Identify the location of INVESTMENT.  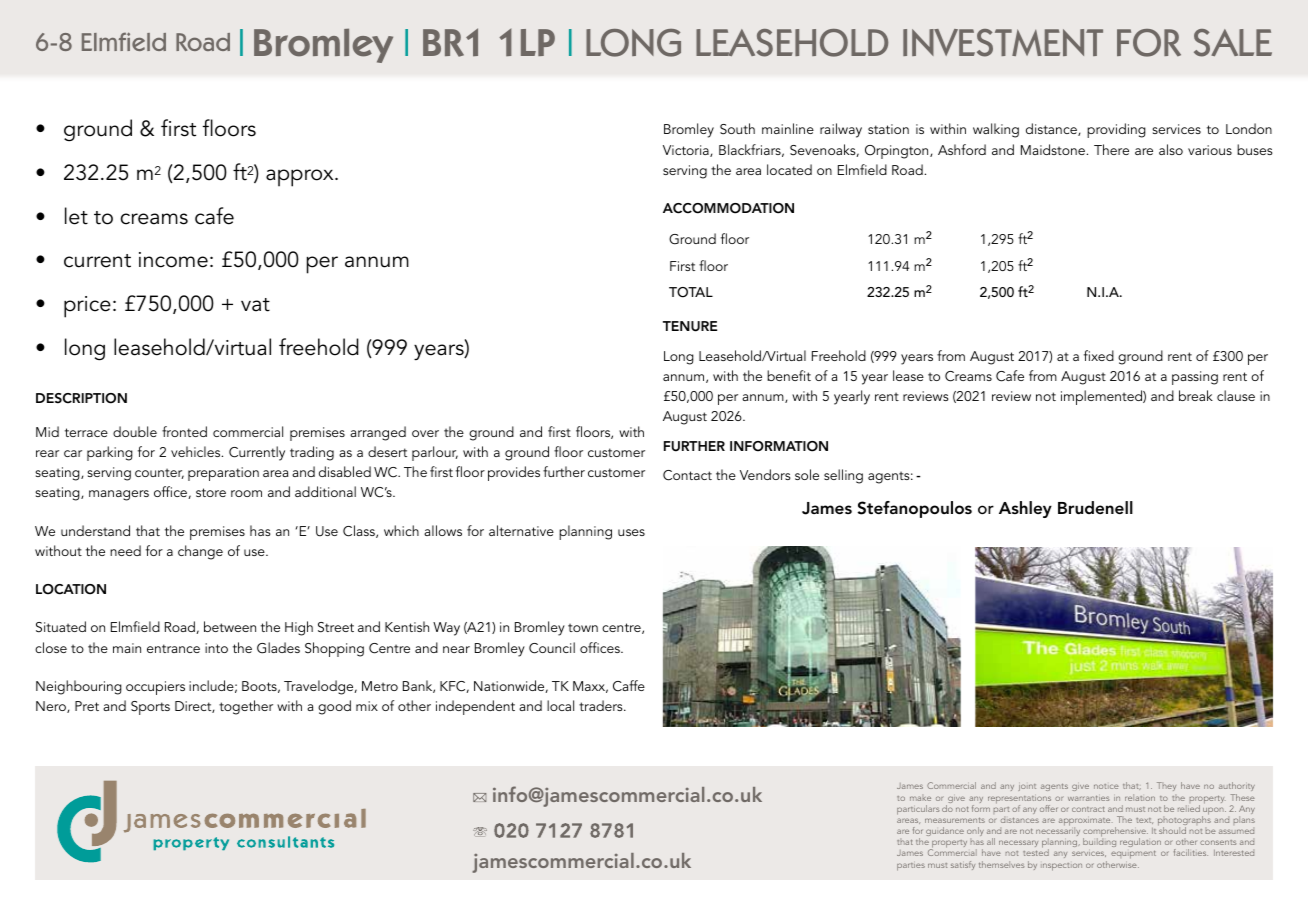
(1003, 43).
